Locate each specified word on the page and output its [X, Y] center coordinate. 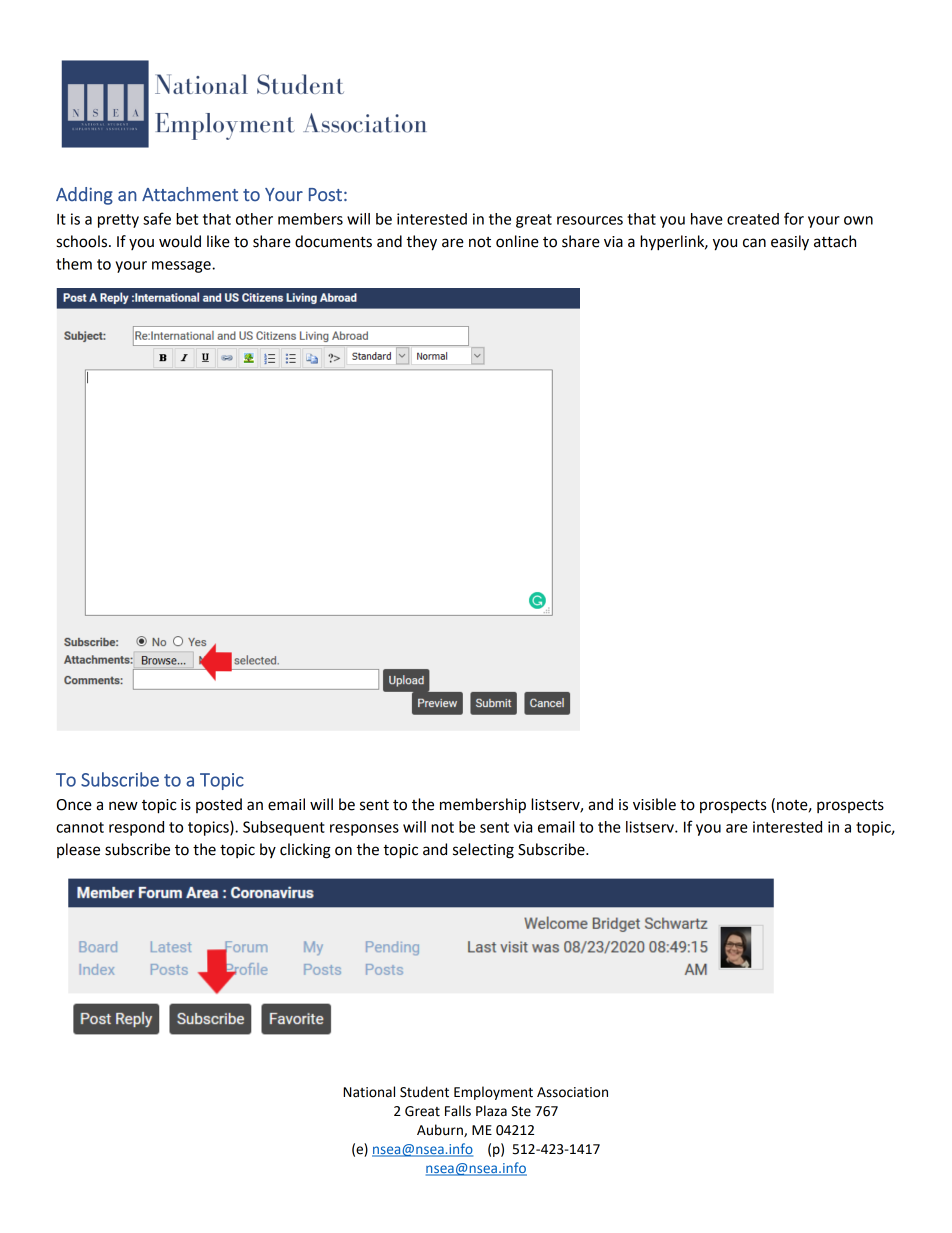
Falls [458, 1111]
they [421, 243]
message [182, 267]
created [753, 219]
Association [572, 1092]
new [123, 806]
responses [364, 830]
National [369, 1092]
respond [136, 828]
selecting [483, 851]
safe [157, 218]
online [517, 241]
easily [790, 243]
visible [654, 804]
